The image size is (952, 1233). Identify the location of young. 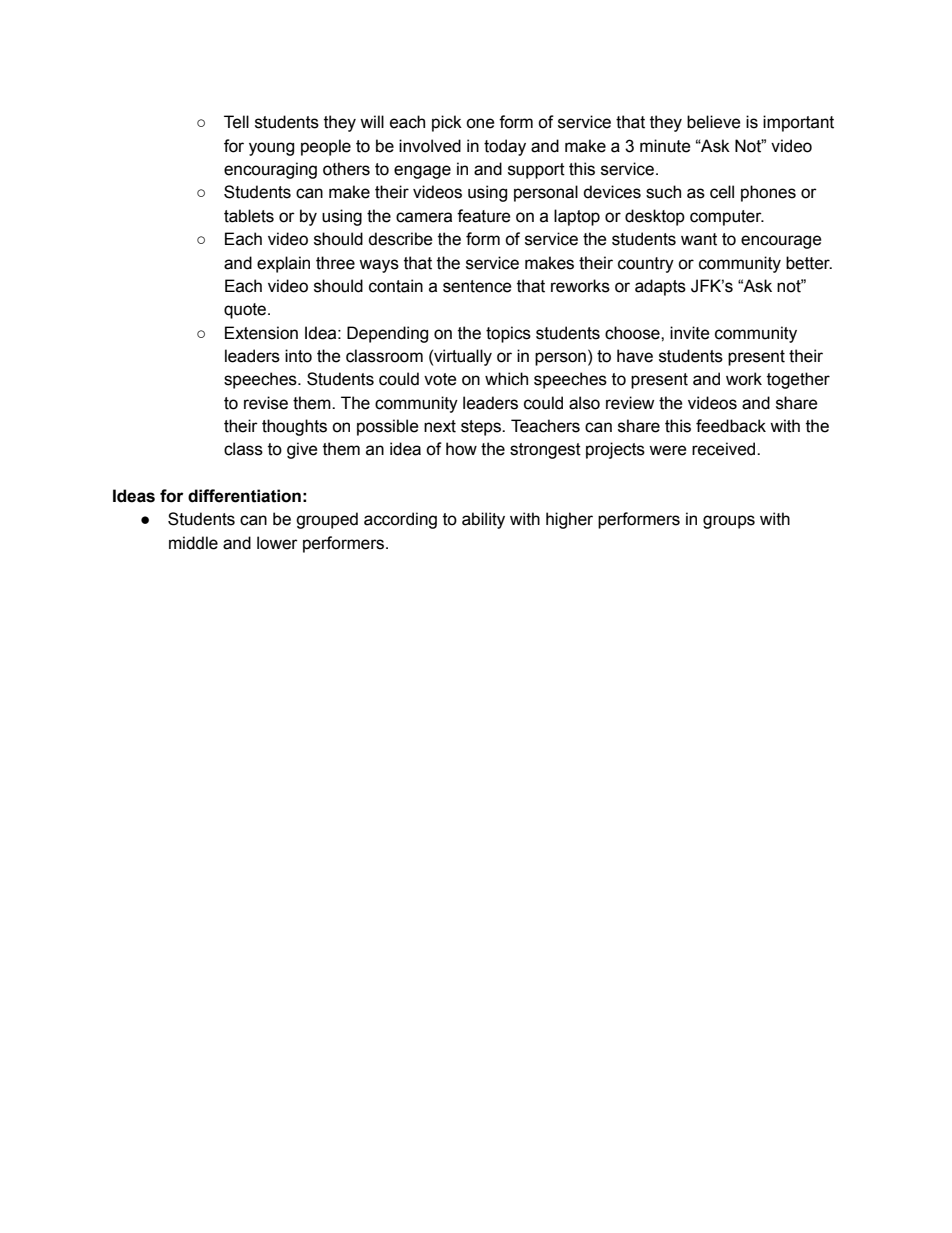
(271, 149).
